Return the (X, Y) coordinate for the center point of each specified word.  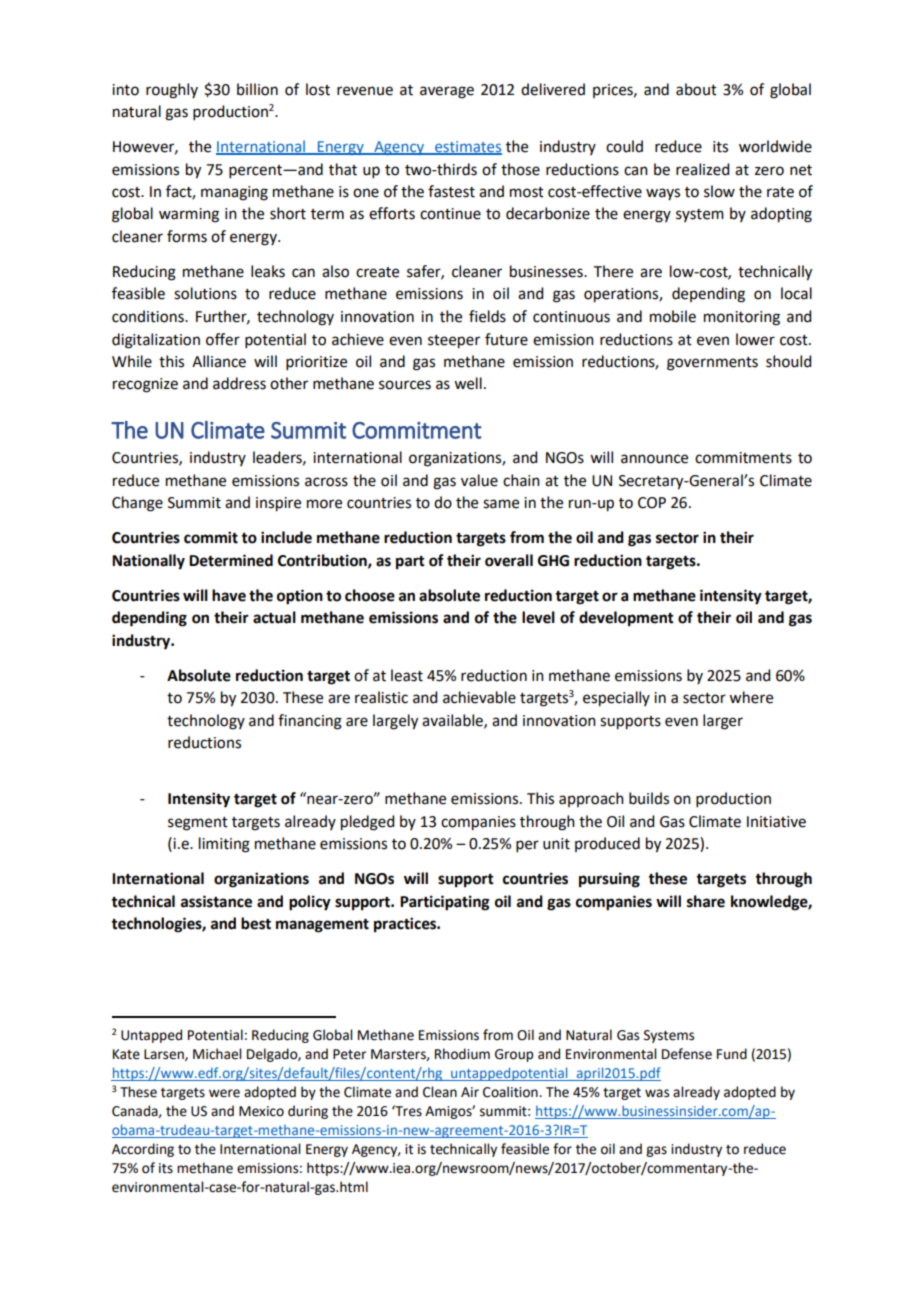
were (224, 1093)
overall (509, 560)
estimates (467, 148)
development (626, 619)
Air (470, 1092)
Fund (732, 1054)
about (696, 89)
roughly (172, 91)
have (229, 595)
